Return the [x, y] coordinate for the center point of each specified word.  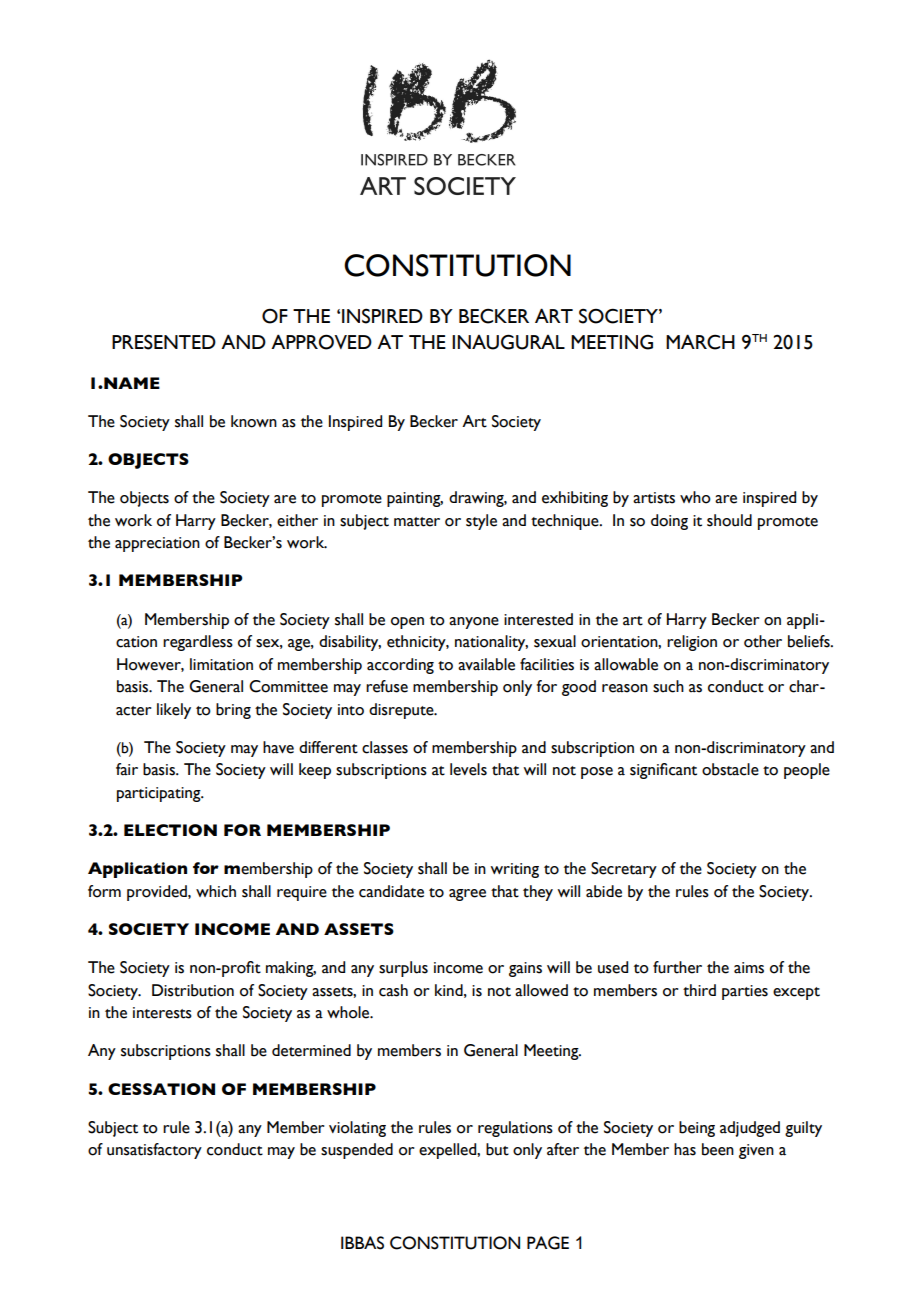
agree [467, 895]
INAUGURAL [508, 342]
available [486, 664]
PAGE [548, 1243]
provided [158, 893]
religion [692, 643]
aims [749, 968]
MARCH [700, 342]
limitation [221, 664]
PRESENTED [164, 342]
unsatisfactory [154, 1151]
